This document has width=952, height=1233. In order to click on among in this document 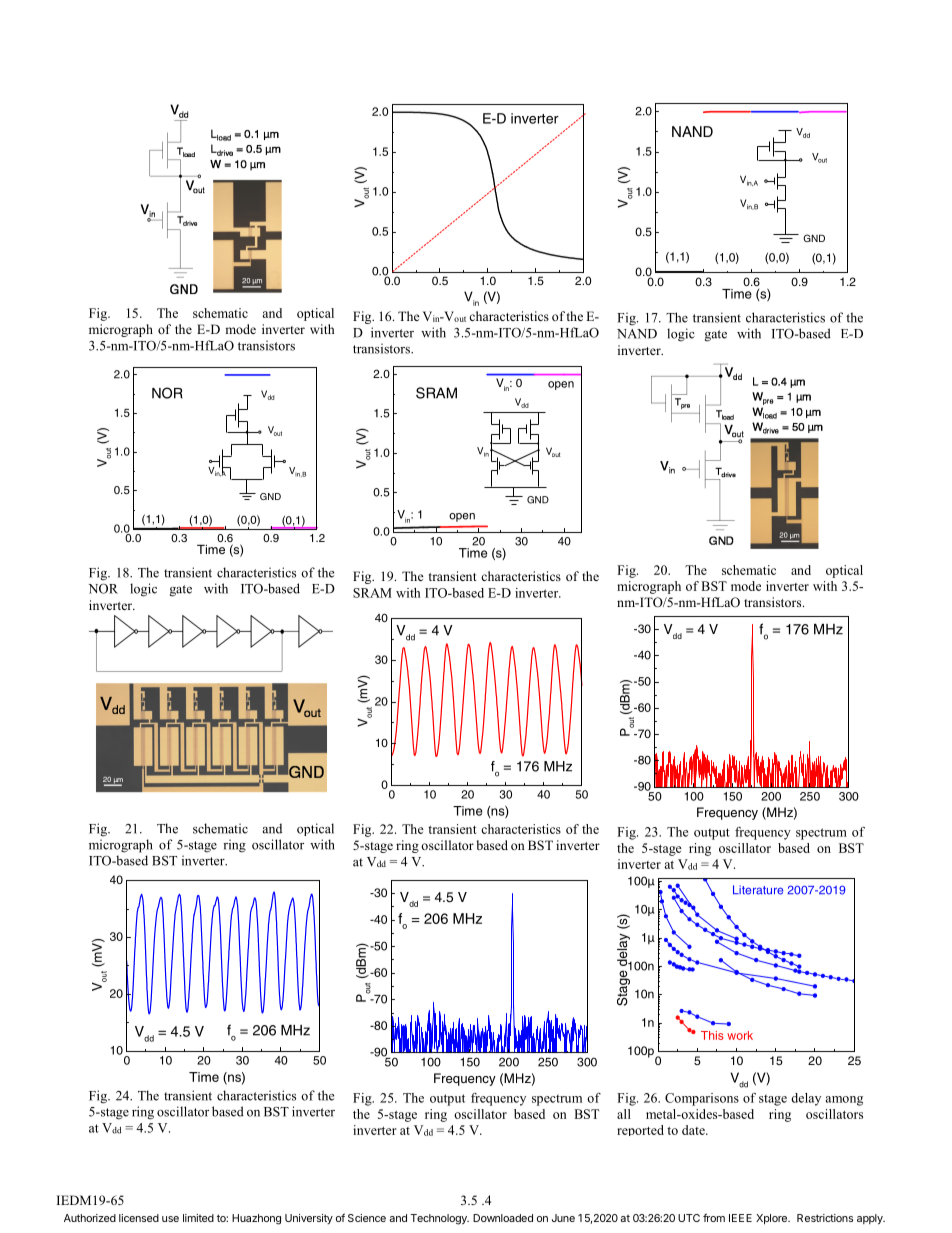, I will do `click(844, 1101)`.
